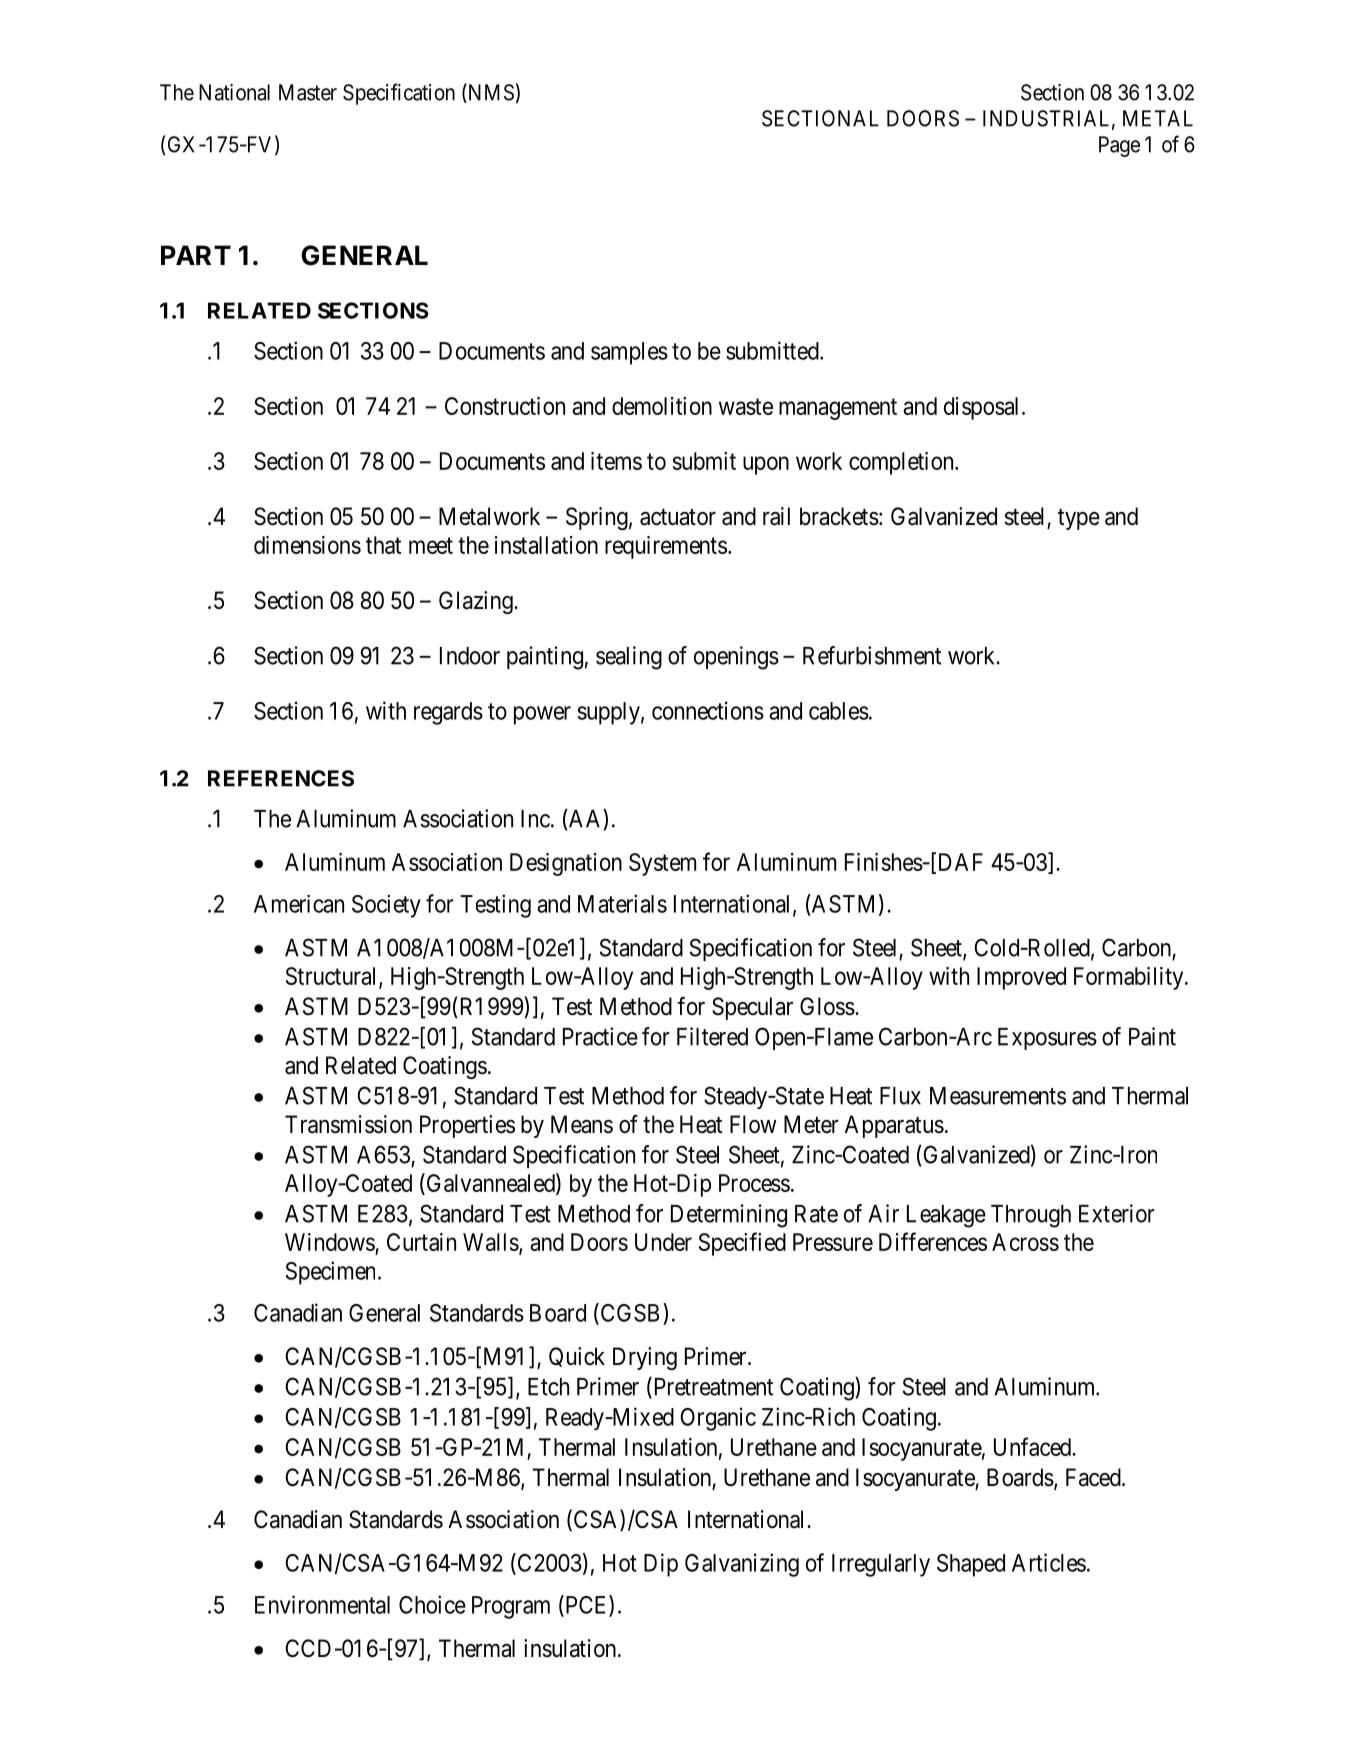  I want to click on Transmission, so click(348, 1124).
